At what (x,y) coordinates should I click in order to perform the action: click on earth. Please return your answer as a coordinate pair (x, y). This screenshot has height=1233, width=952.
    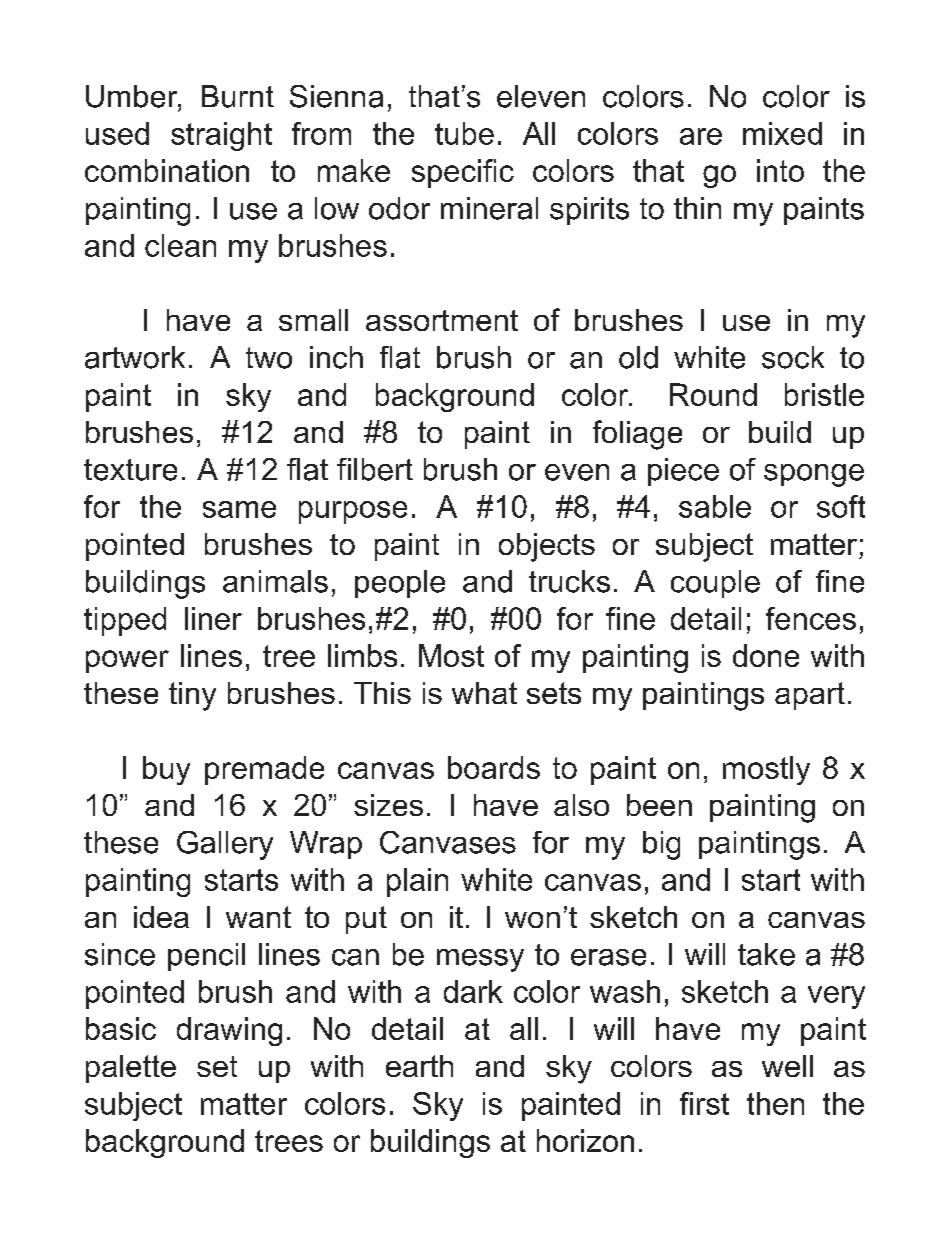
    Looking at the image, I should click on (419, 1066).
